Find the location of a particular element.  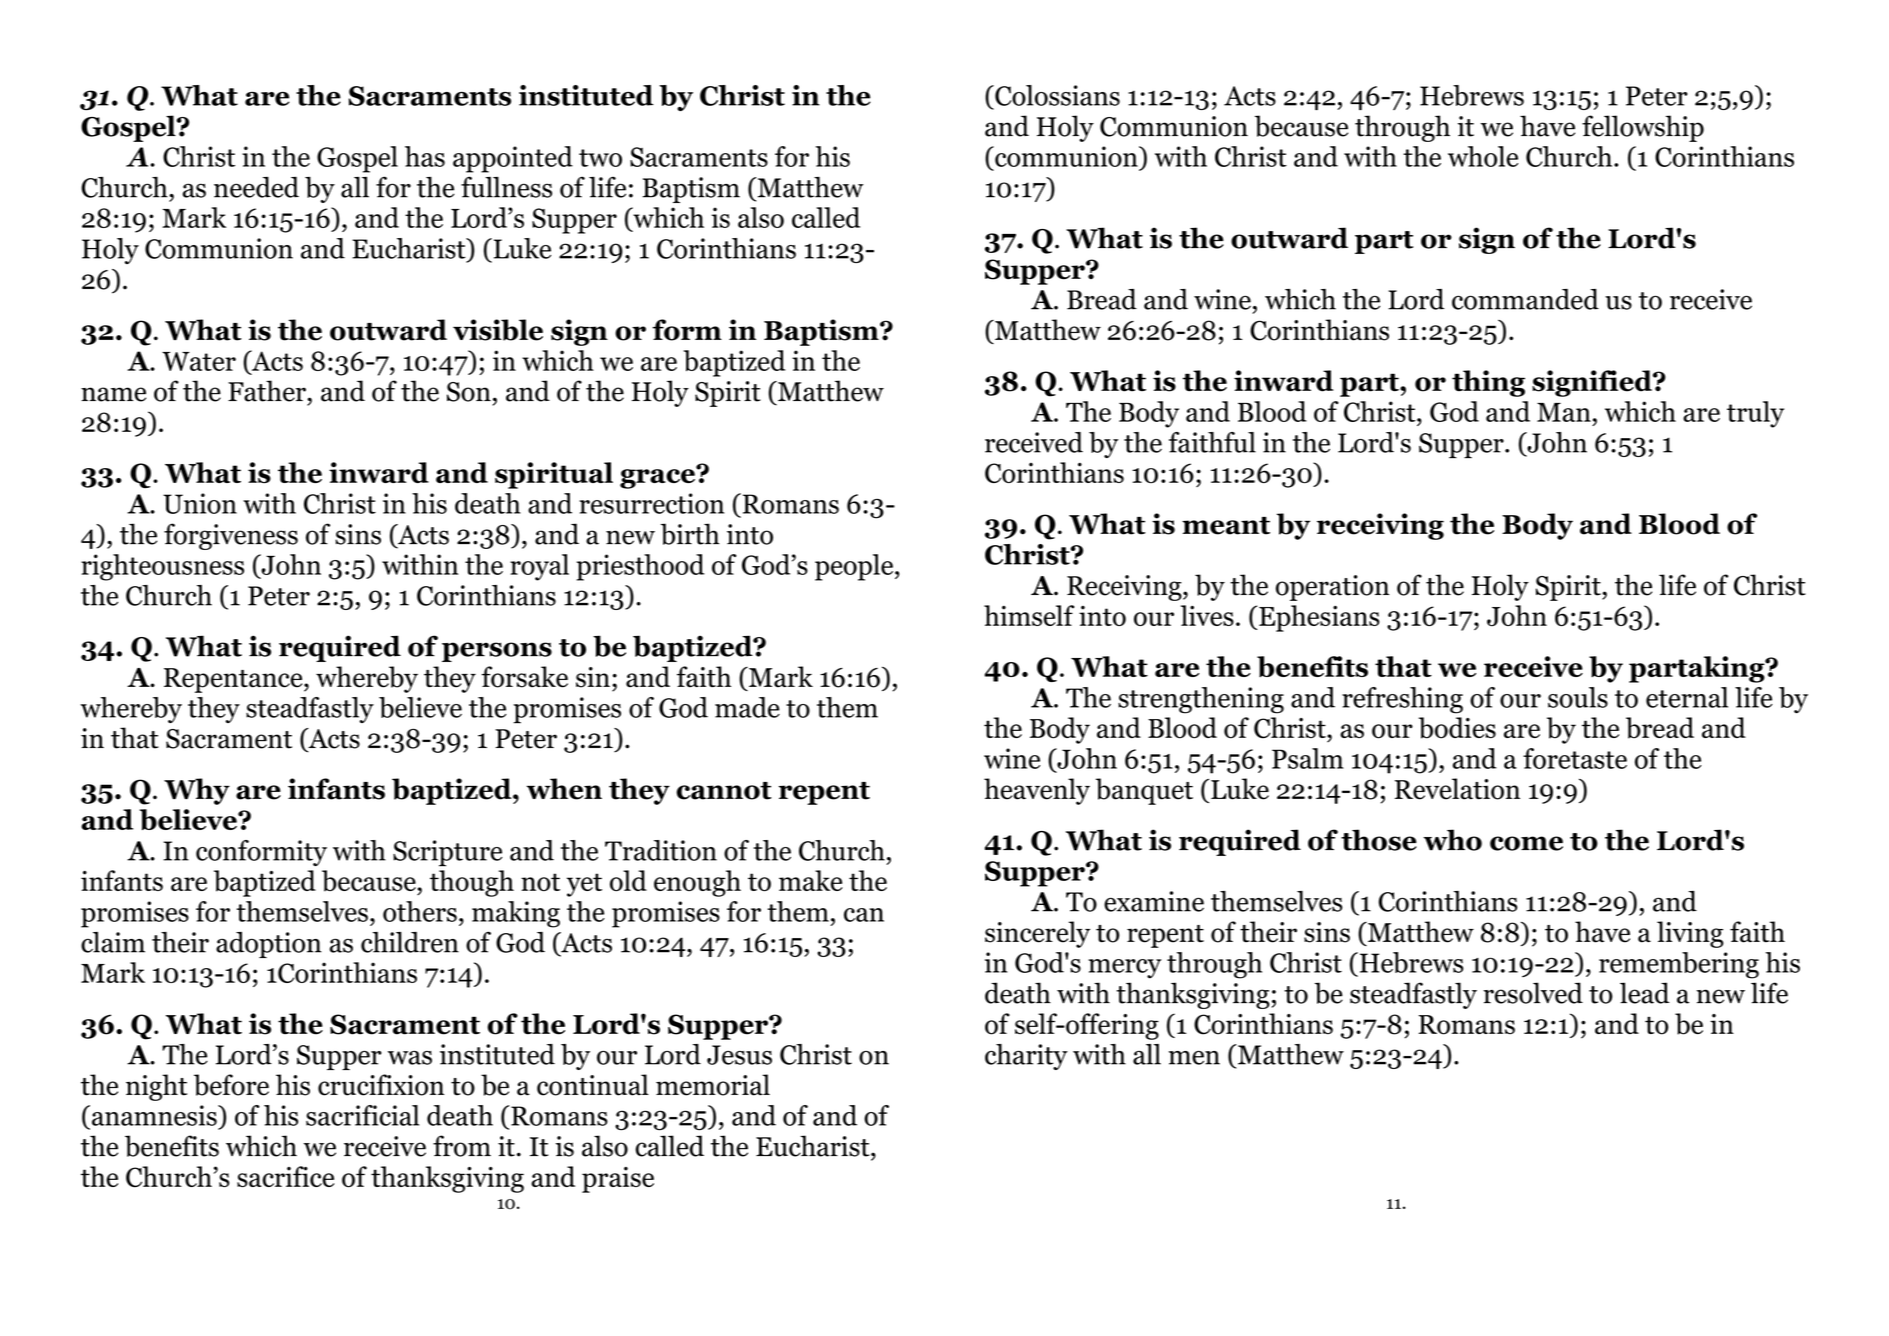

fellowship is located at coordinates (1643, 128).
